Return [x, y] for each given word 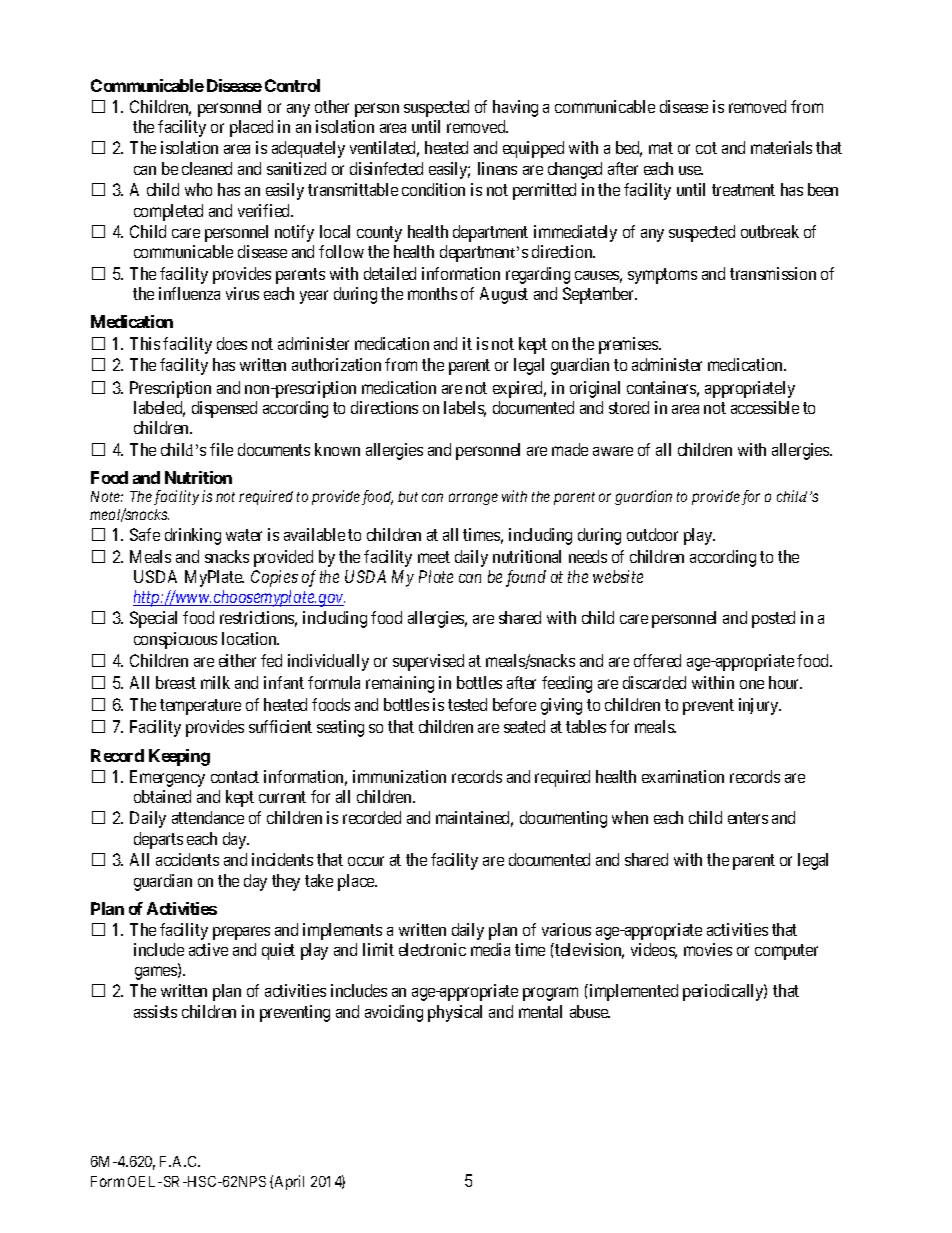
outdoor [652, 534]
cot [706, 148]
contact [235, 777]
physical [455, 1013]
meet [434, 557]
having [515, 108]
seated [524, 726]
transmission [773, 273]
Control [292, 85]
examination [683, 776]
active [208, 949]
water [244, 535]
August [504, 295]
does [232, 343]
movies [708, 949]
